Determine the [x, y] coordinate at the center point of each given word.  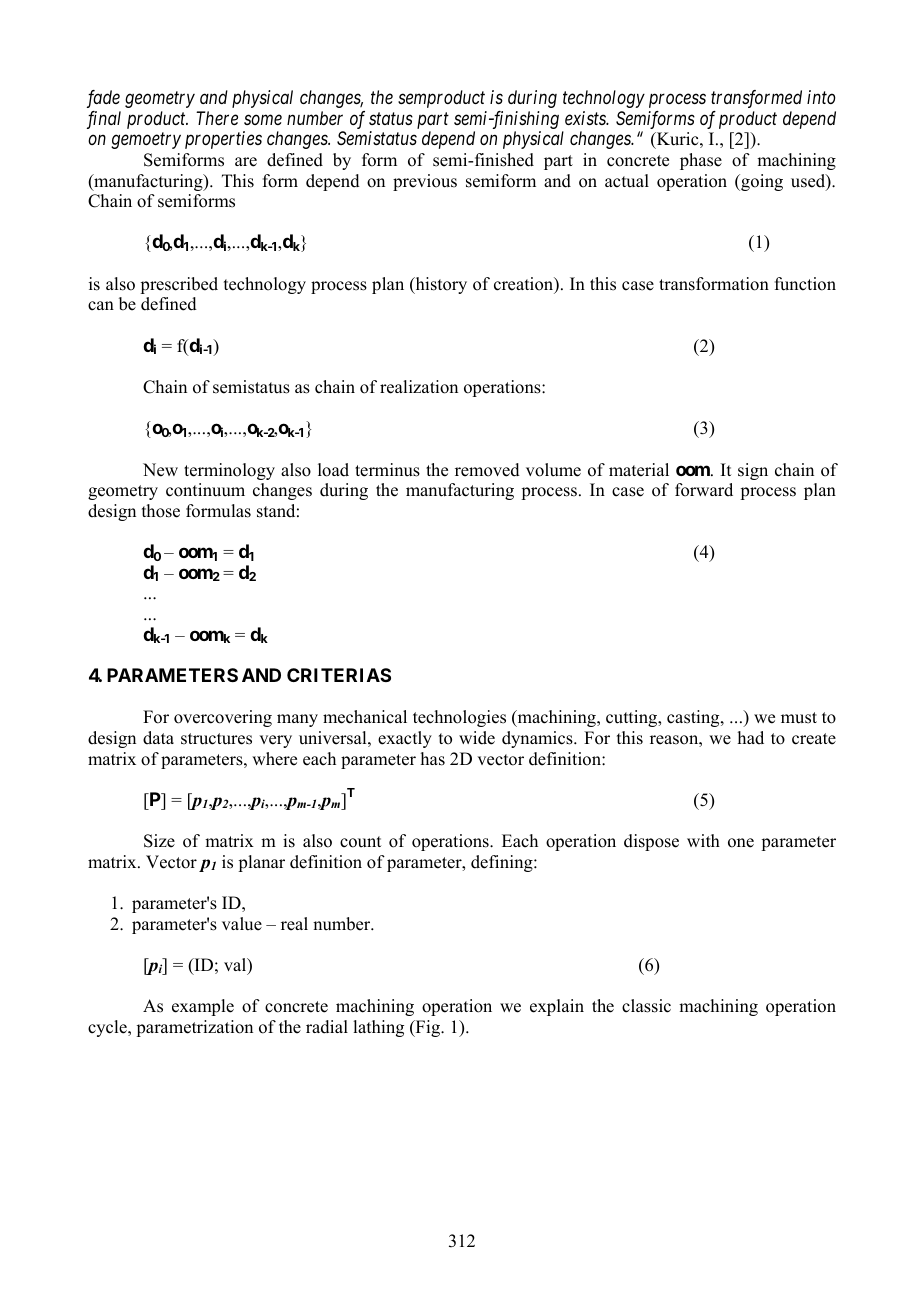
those [161, 511]
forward [704, 490]
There [217, 118]
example [203, 1007]
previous [425, 182]
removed [487, 470]
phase [701, 161]
